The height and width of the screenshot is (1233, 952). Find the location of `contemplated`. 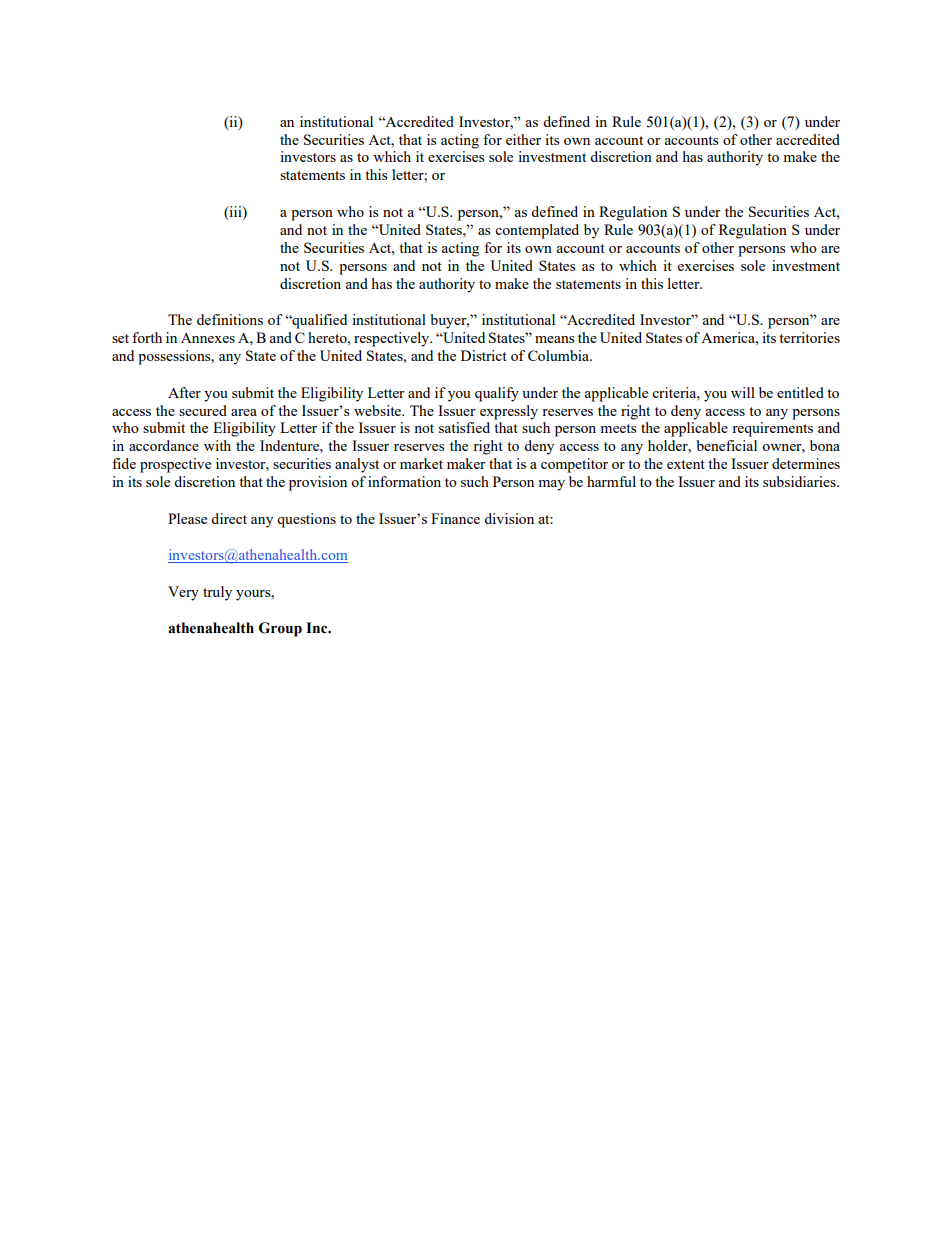

contemplated is located at coordinates (537, 231).
